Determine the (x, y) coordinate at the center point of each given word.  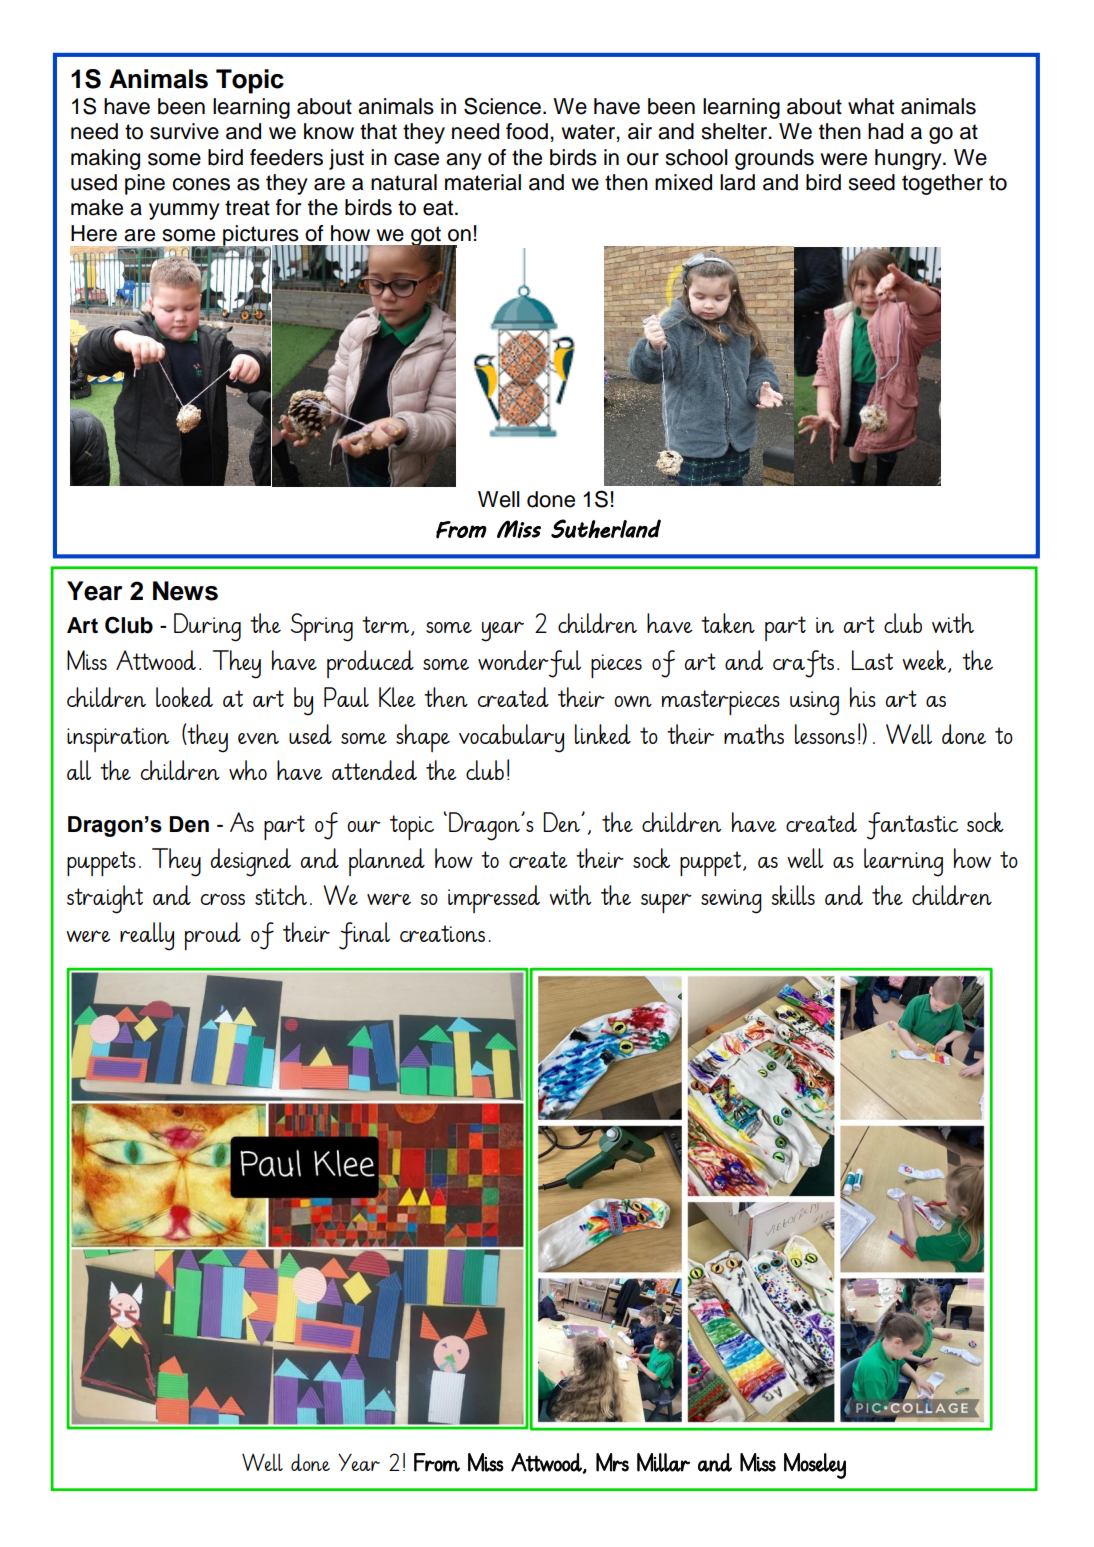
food (527, 131)
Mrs (612, 1462)
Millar (663, 1462)
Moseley (815, 1466)
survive (184, 131)
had (885, 131)
